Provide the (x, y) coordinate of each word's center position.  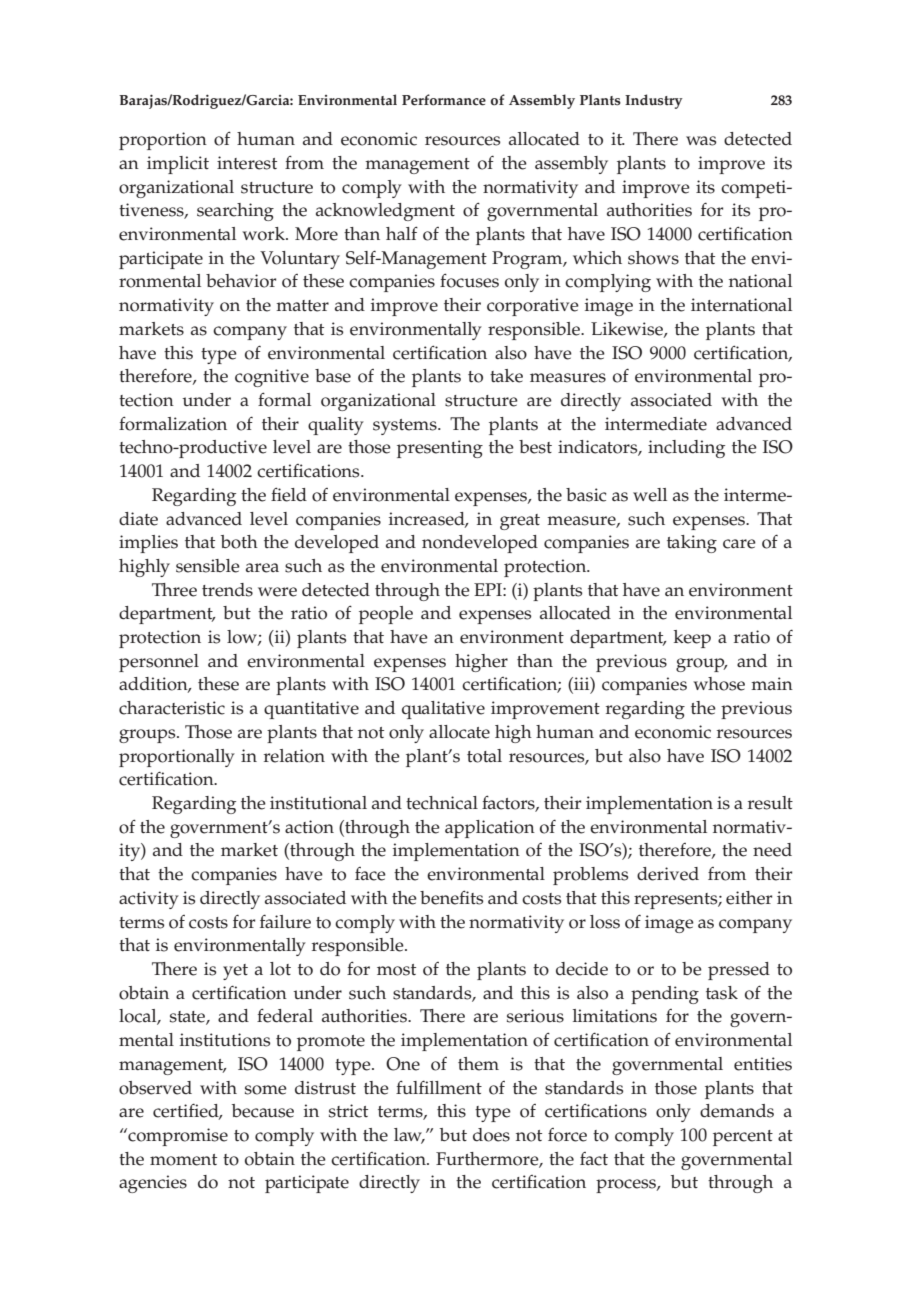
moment (183, 1160)
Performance (444, 100)
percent (743, 1138)
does (491, 1135)
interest (247, 163)
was (701, 141)
